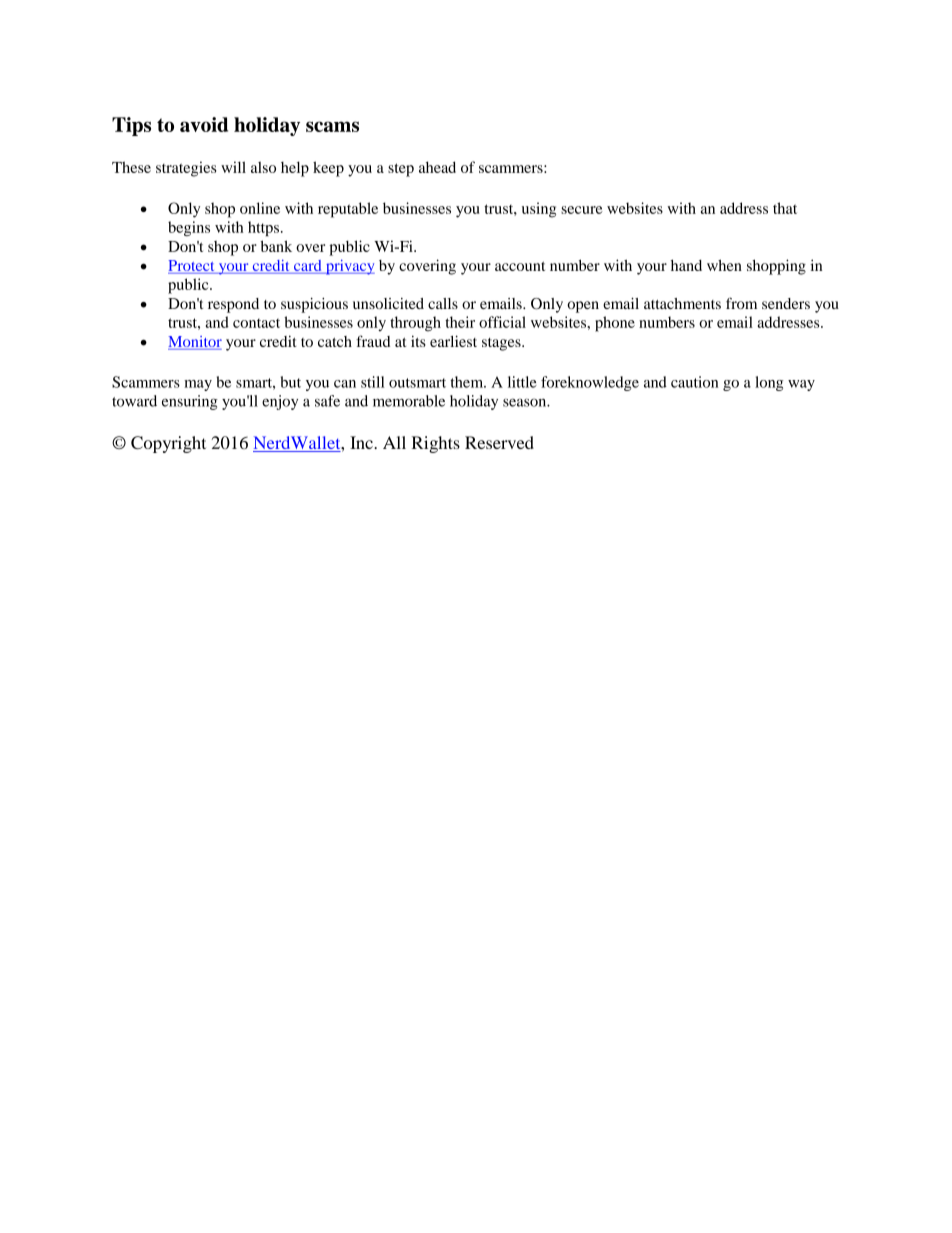 The height and width of the page is (1233, 952). I want to click on begins, so click(189, 228).
